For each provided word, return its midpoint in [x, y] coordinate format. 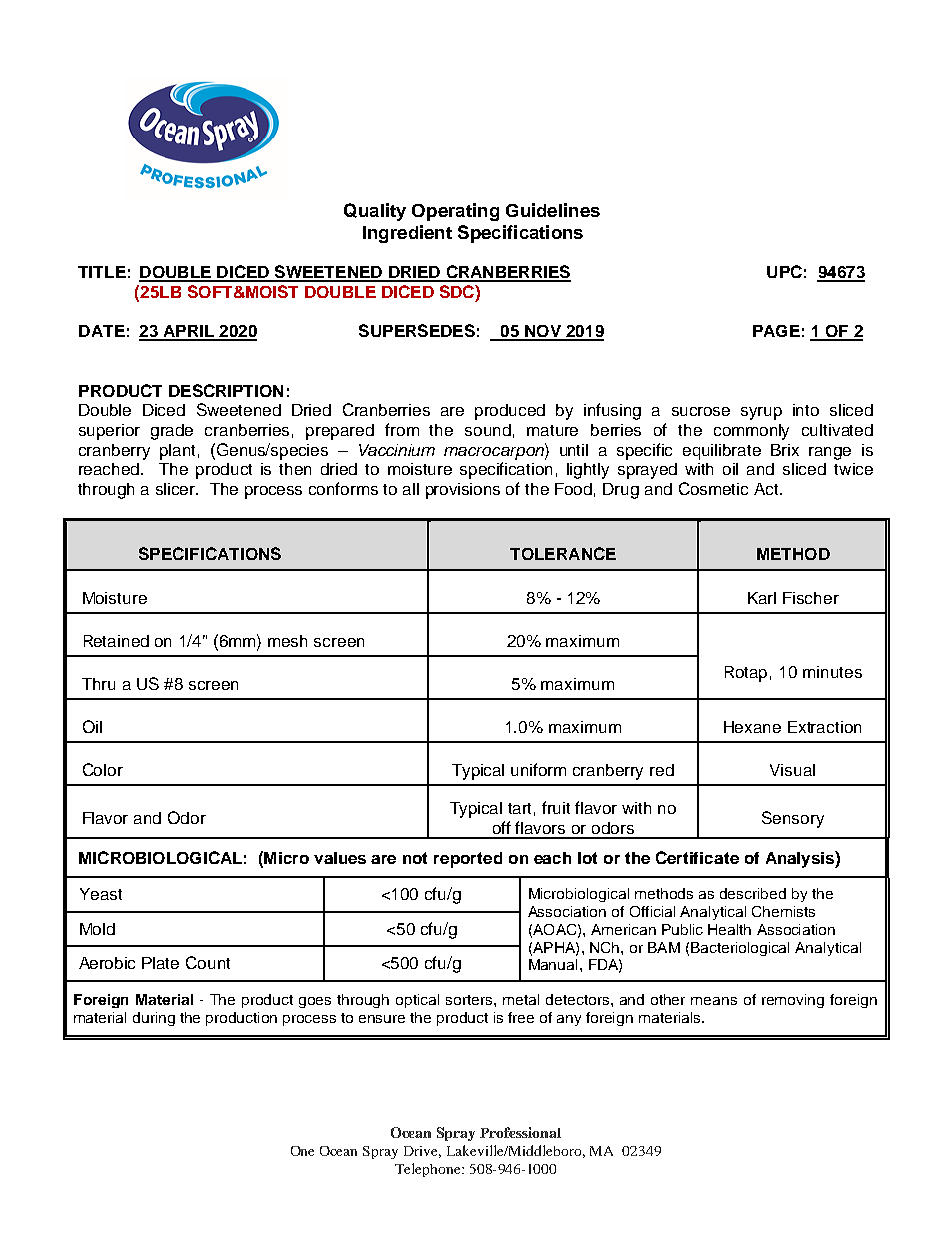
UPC [784, 271]
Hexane [752, 727]
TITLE [102, 272]
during [154, 1019]
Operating [455, 212]
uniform [538, 769]
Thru [98, 684]
